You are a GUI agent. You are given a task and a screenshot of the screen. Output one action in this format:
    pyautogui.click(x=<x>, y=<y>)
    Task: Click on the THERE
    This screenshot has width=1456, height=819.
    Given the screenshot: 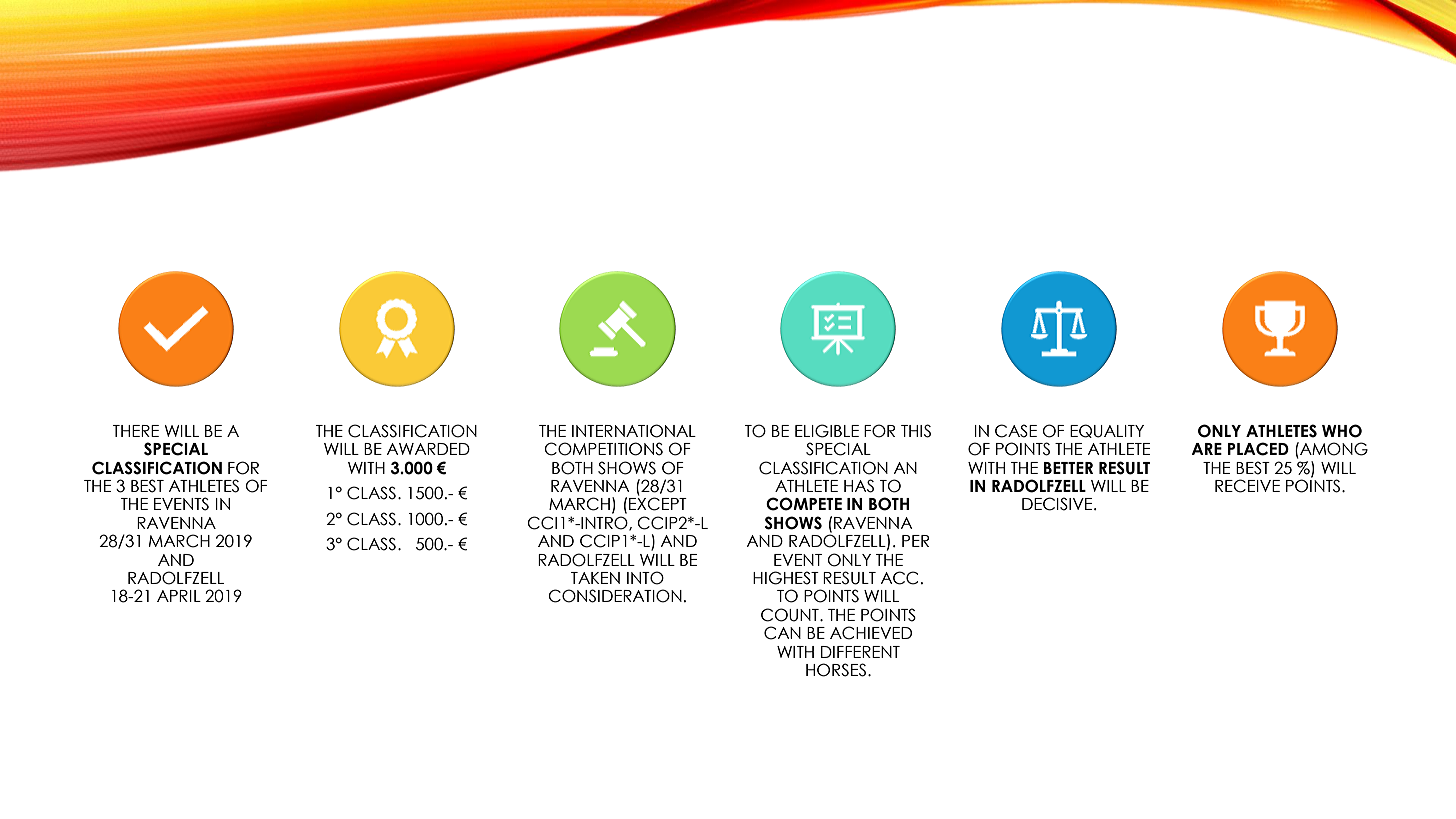 What is the action you would take?
    pyautogui.click(x=135, y=431)
